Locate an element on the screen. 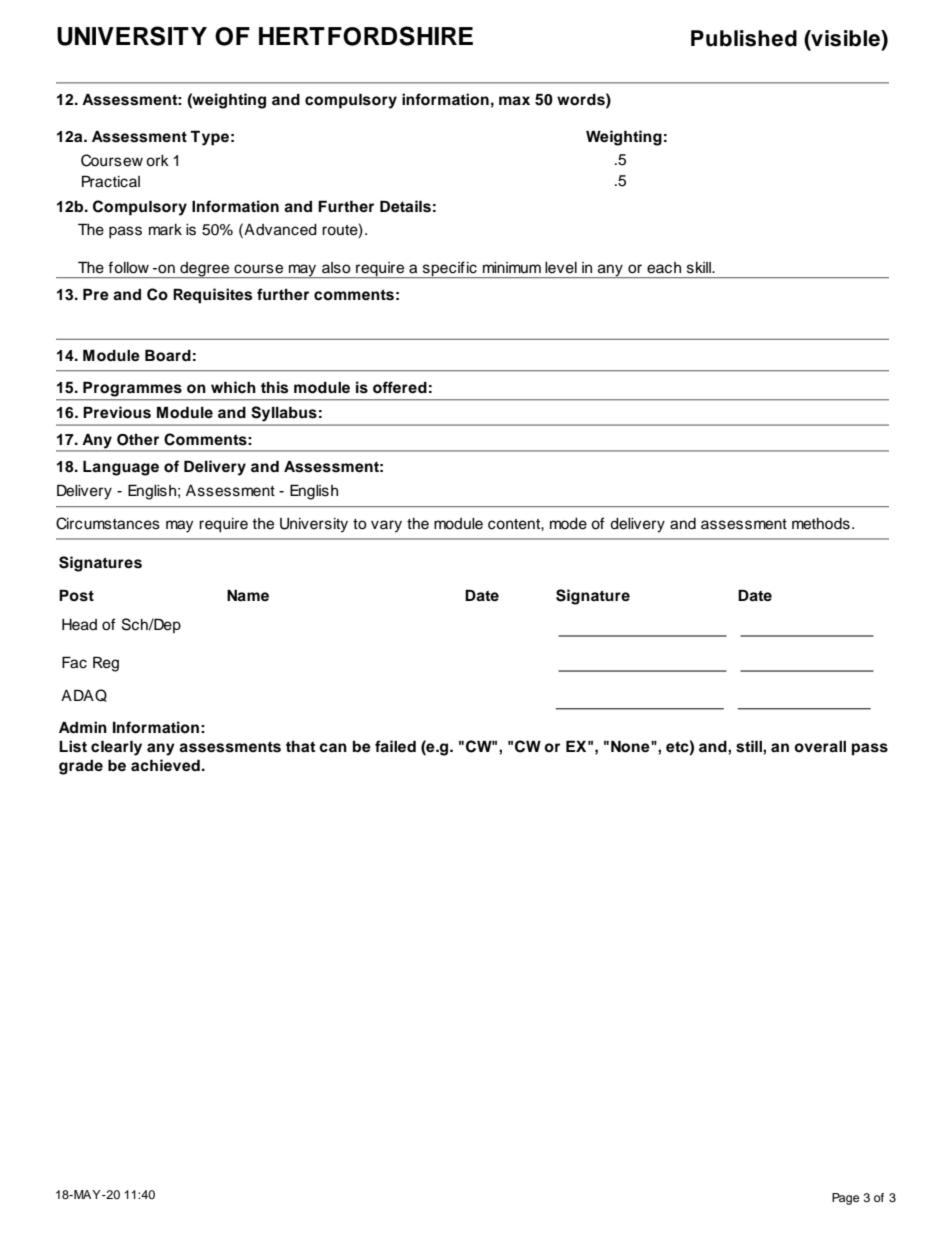 This screenshot has width=952, height=1233. achieved is located at coordinates (165, 765).
